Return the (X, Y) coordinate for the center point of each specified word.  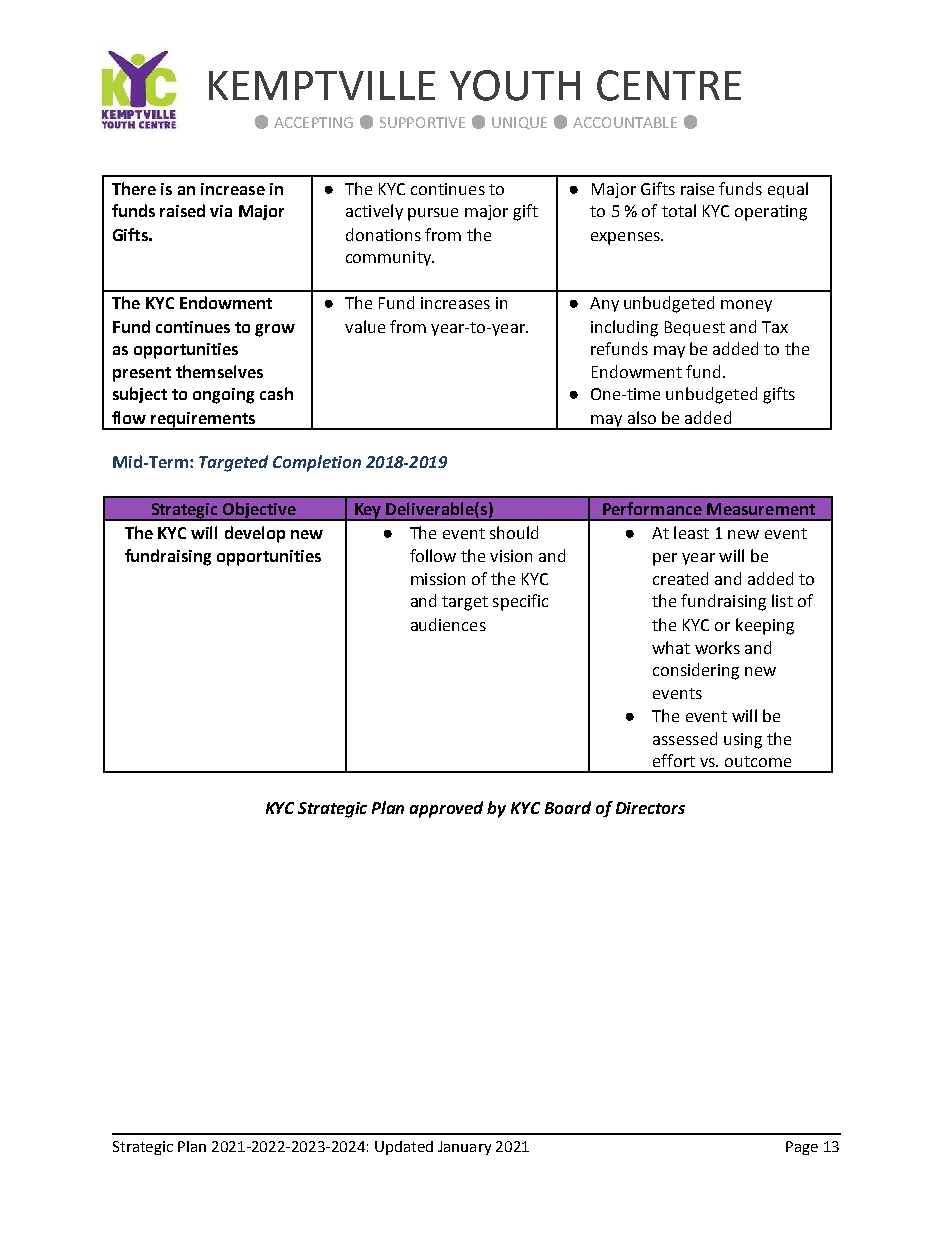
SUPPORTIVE (422, 122)
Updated (404, 1148)
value (365, 326)
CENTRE (669, 85)
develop (255, 534)
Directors (650, 808)
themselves (219, 371)
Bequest (695, 328)
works (717, 647)
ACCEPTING (313, 122)
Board (568, 807)
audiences (448, 624)
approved (446, 809)
